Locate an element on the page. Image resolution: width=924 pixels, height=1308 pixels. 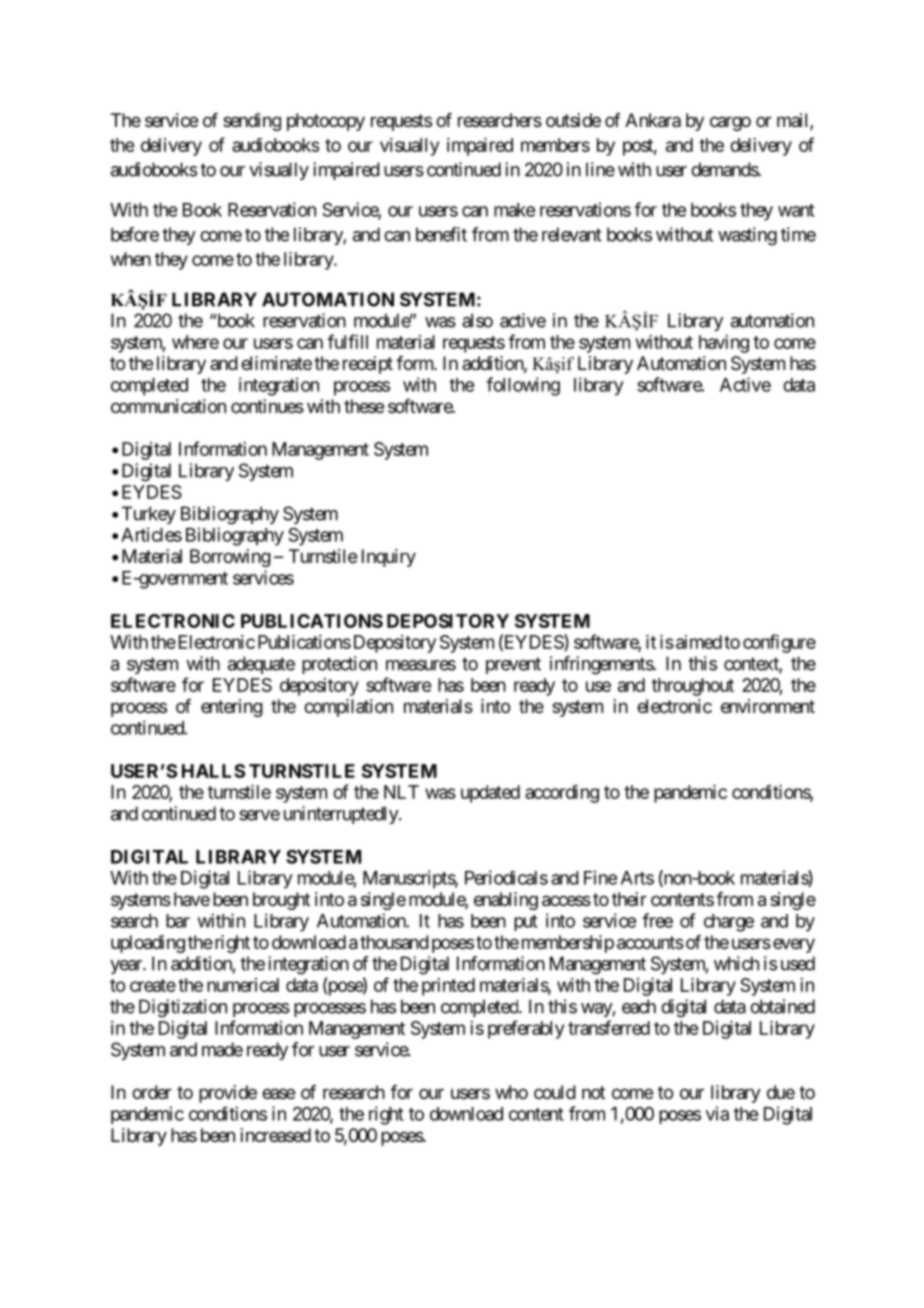
order is located at coordinates (152, 1092).
